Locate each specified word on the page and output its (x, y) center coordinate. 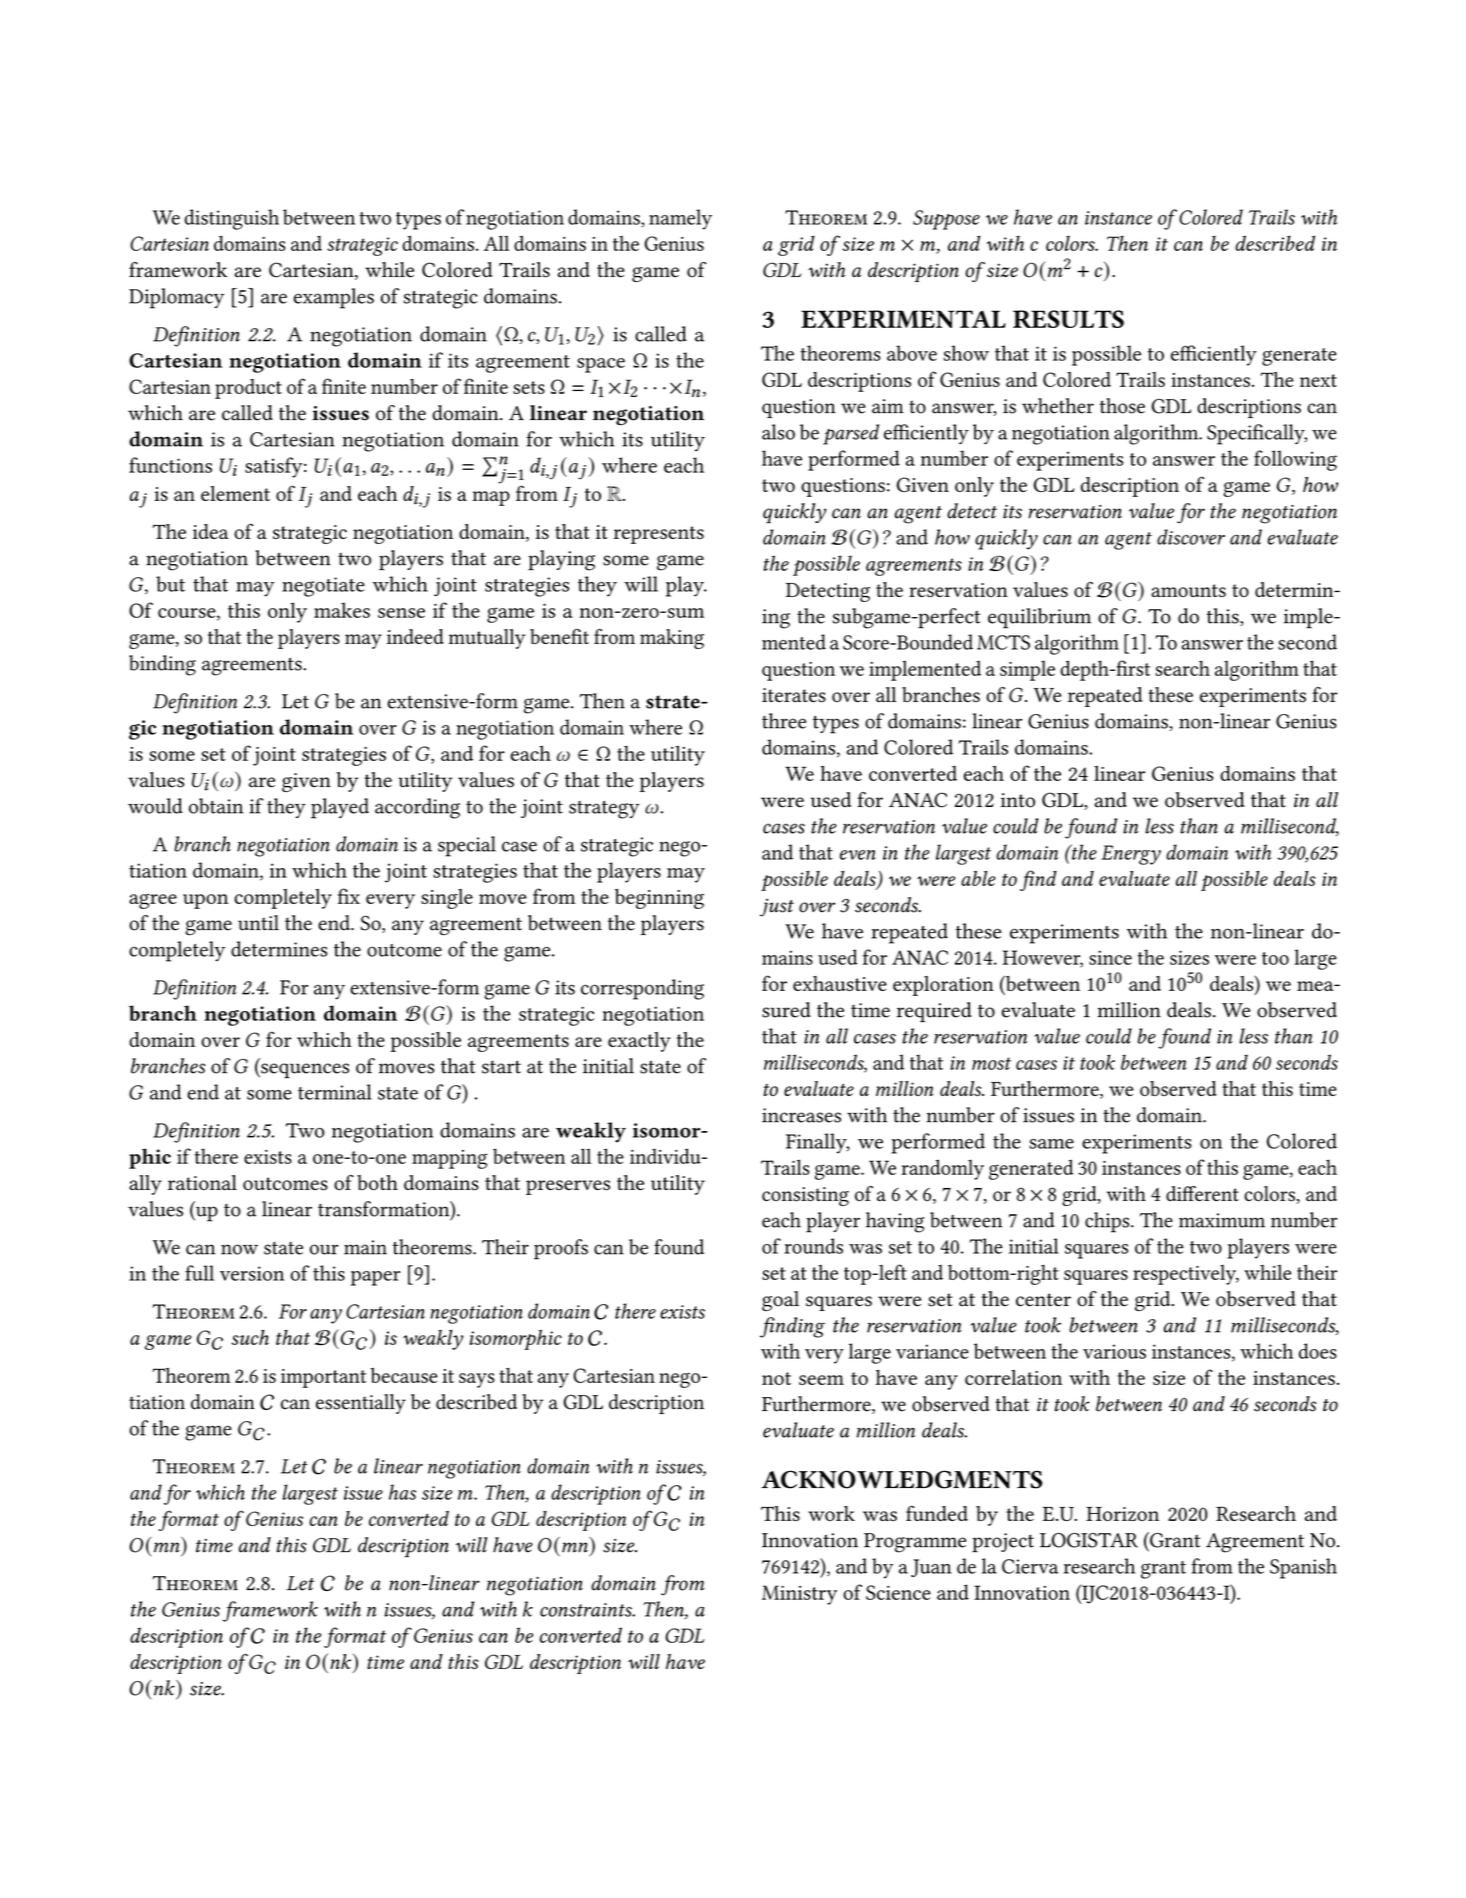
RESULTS (1068, 319)
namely (680, 219)
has (402, 1492)
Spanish (1303, 1568)
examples (334, 298)
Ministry (799, 1595)
